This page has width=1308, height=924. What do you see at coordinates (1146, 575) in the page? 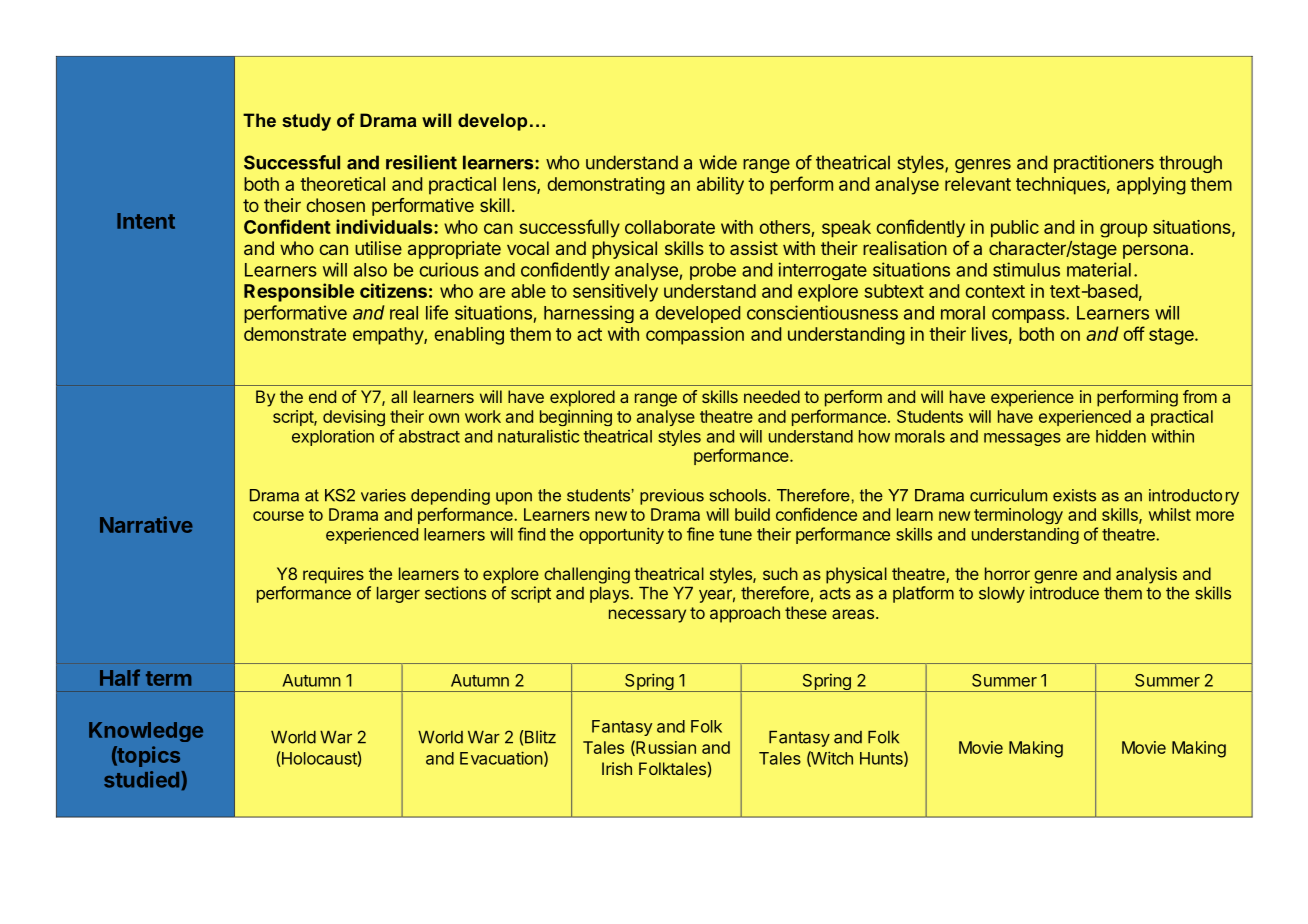
I see `analysis` at bounding box center [1146, 575].
